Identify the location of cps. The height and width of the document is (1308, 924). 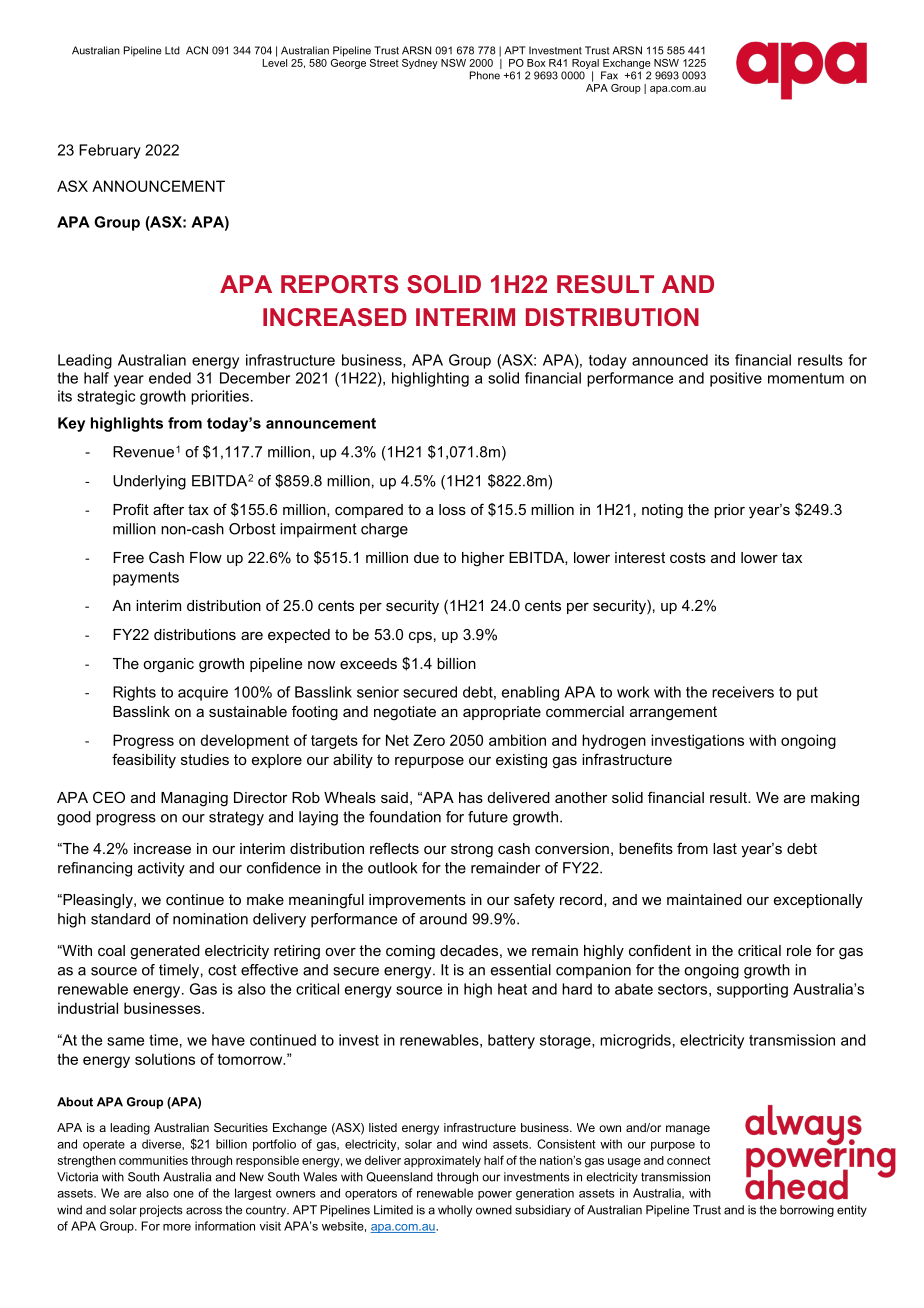
(420, 637).
